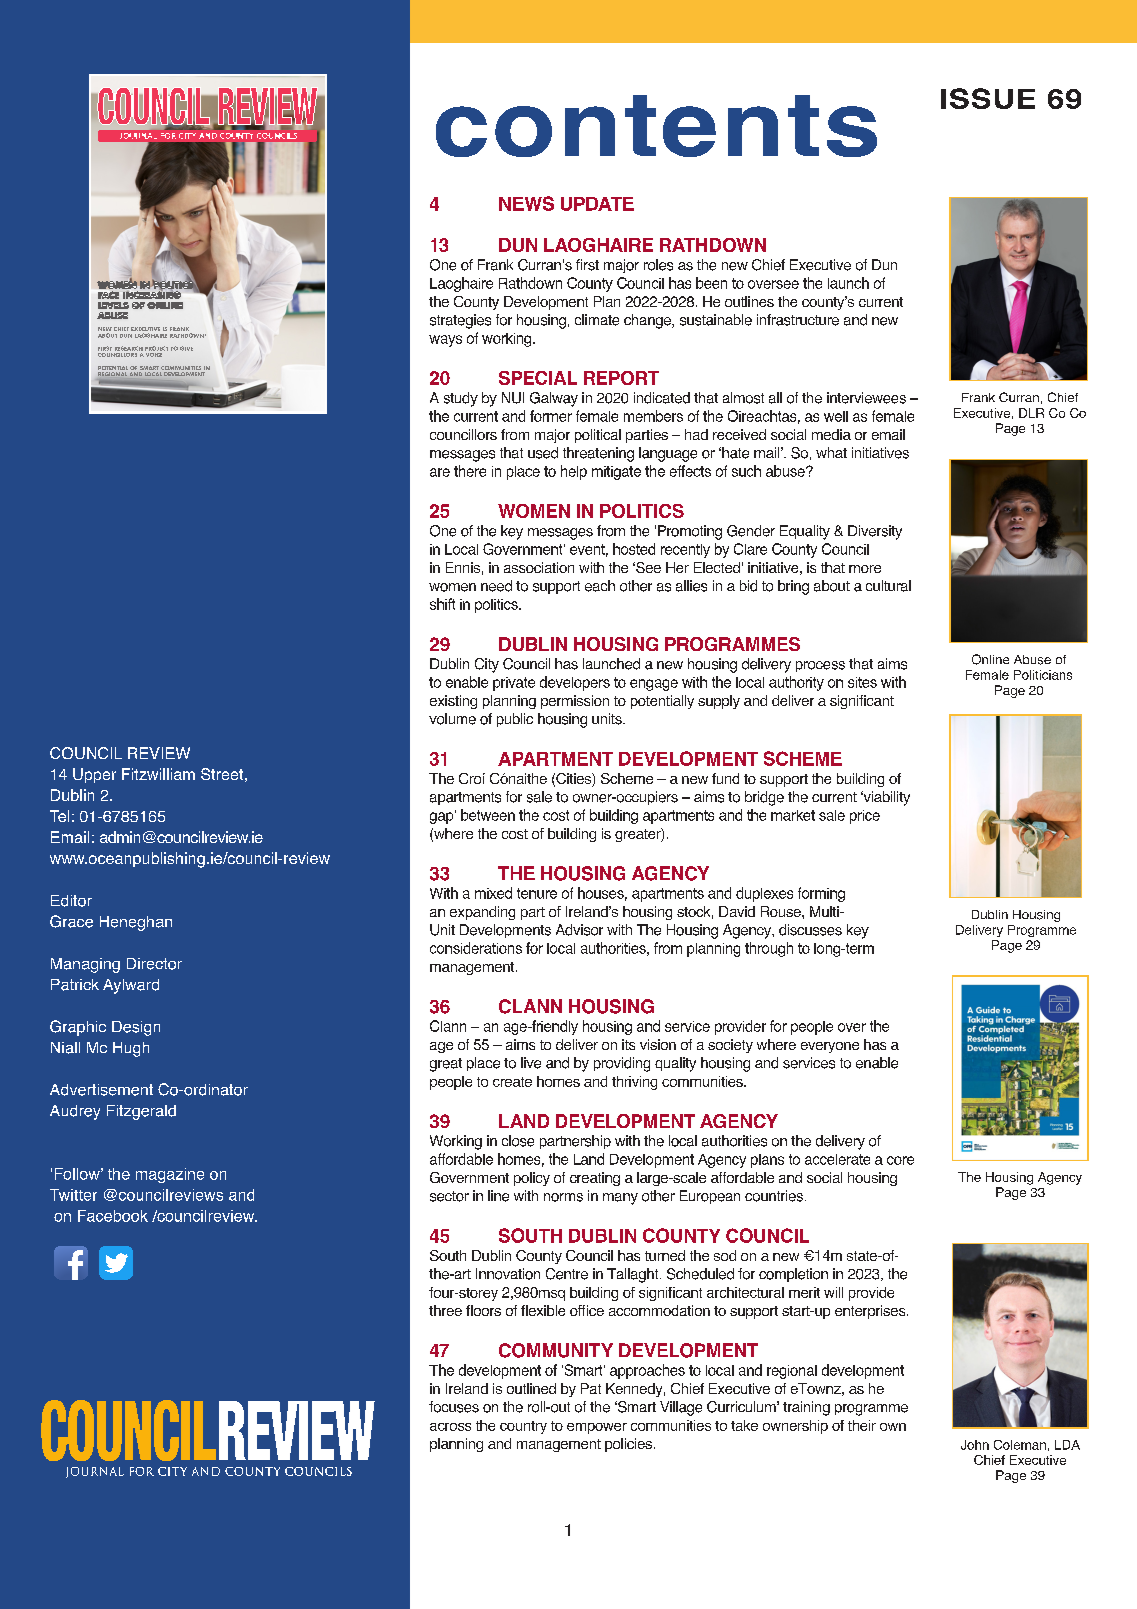 The width and height of the page is (1137, 1609). Describe the element at coordinates (94, 775) in the page. I see `Upper` at that location.
